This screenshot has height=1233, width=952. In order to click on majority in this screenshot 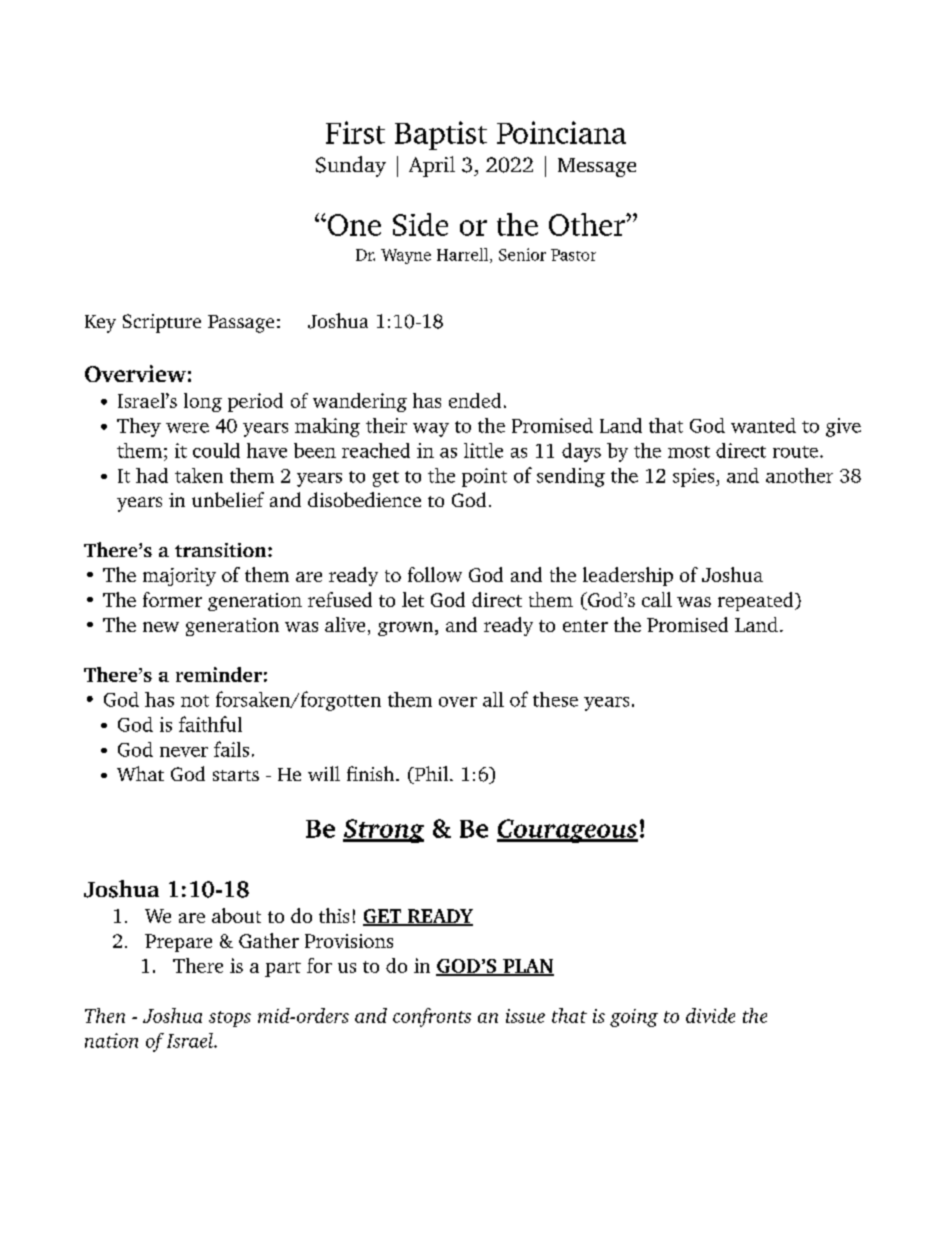, I will do `click(179, 577)`.
